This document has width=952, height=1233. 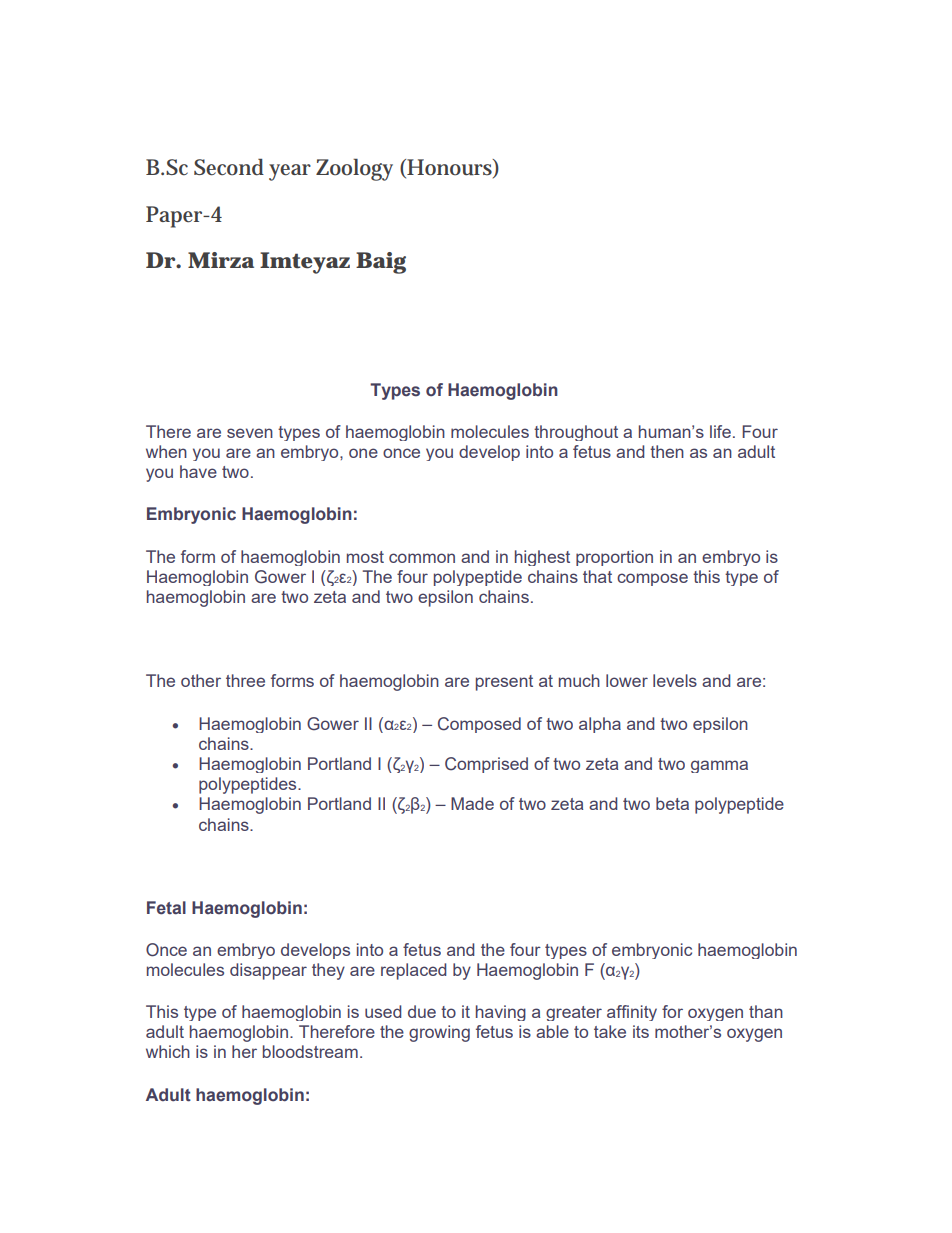 I want to click on gamma, so click(x=719, y=766).
